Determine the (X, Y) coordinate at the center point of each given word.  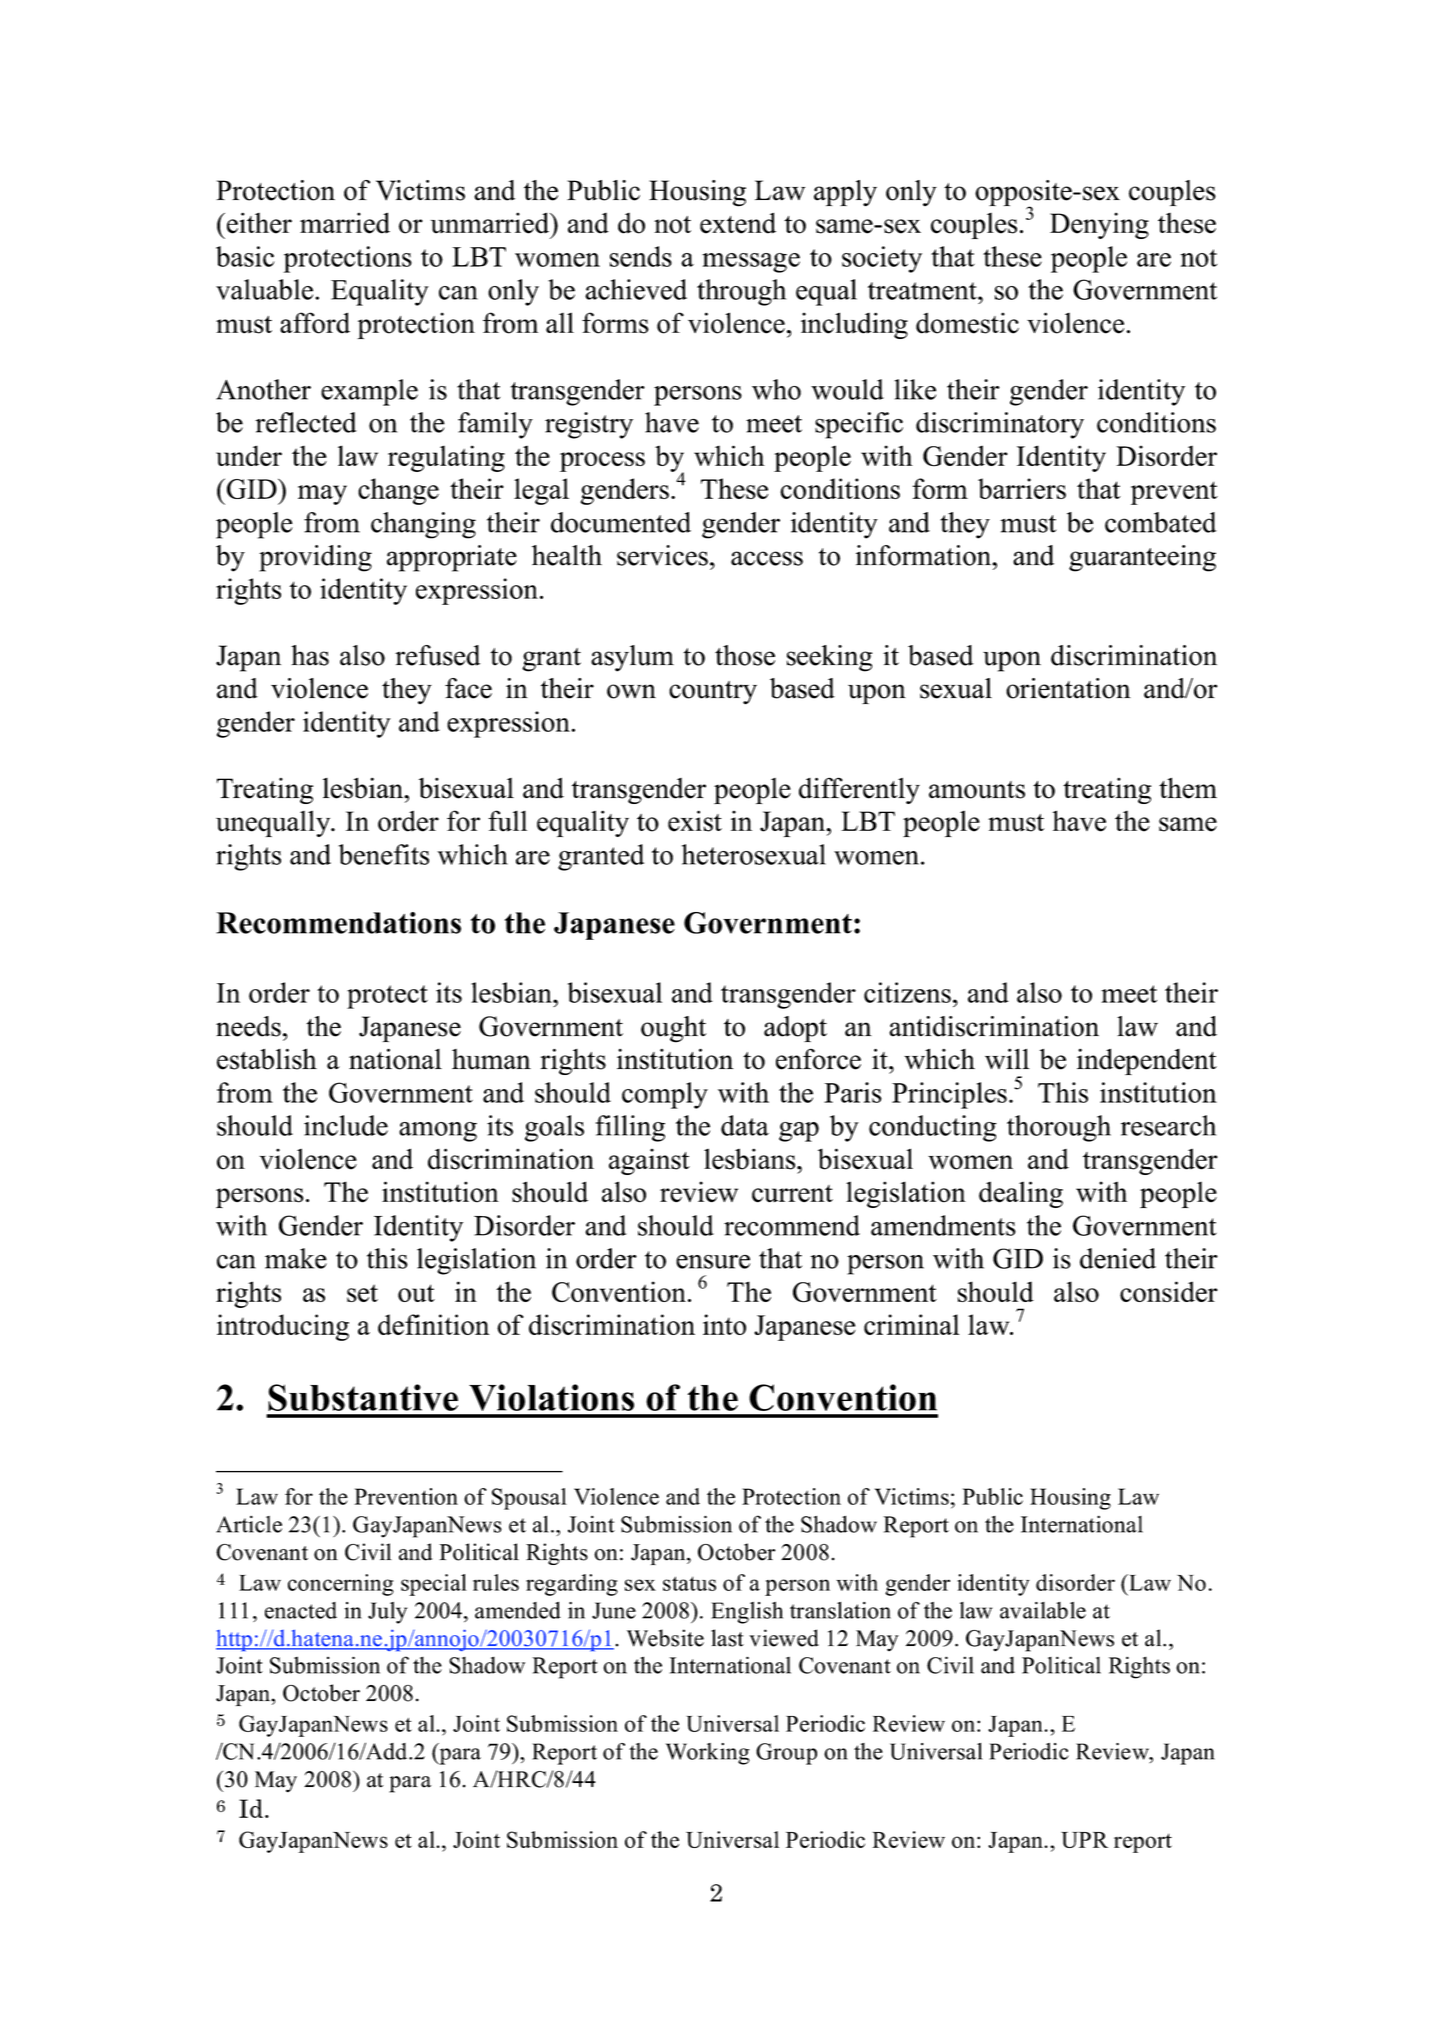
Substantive (363, 1397)
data (745, 1125)
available (1043, 1610)
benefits (384, 854)
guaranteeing (1142, 558)
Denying (1099, 225)
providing (315, 558)
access (767, 558)
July (387, 1613)
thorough (1059, 1128)
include (346, 1125)
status (689, 1583)
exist (695, 821)
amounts (977, 790)
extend (738, 223)
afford (315, 323)
